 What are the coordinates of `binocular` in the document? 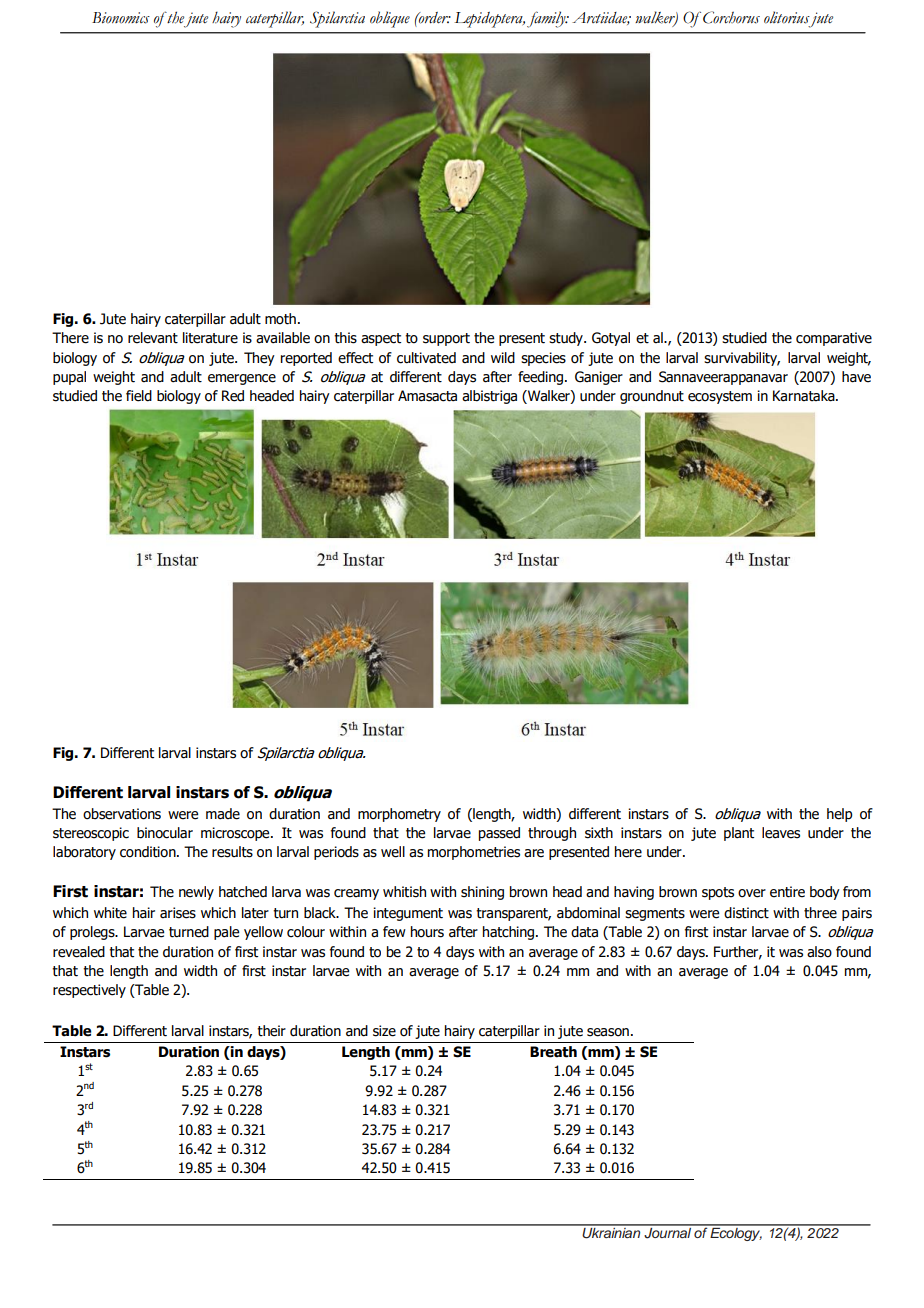 It's located at (165, 833).
